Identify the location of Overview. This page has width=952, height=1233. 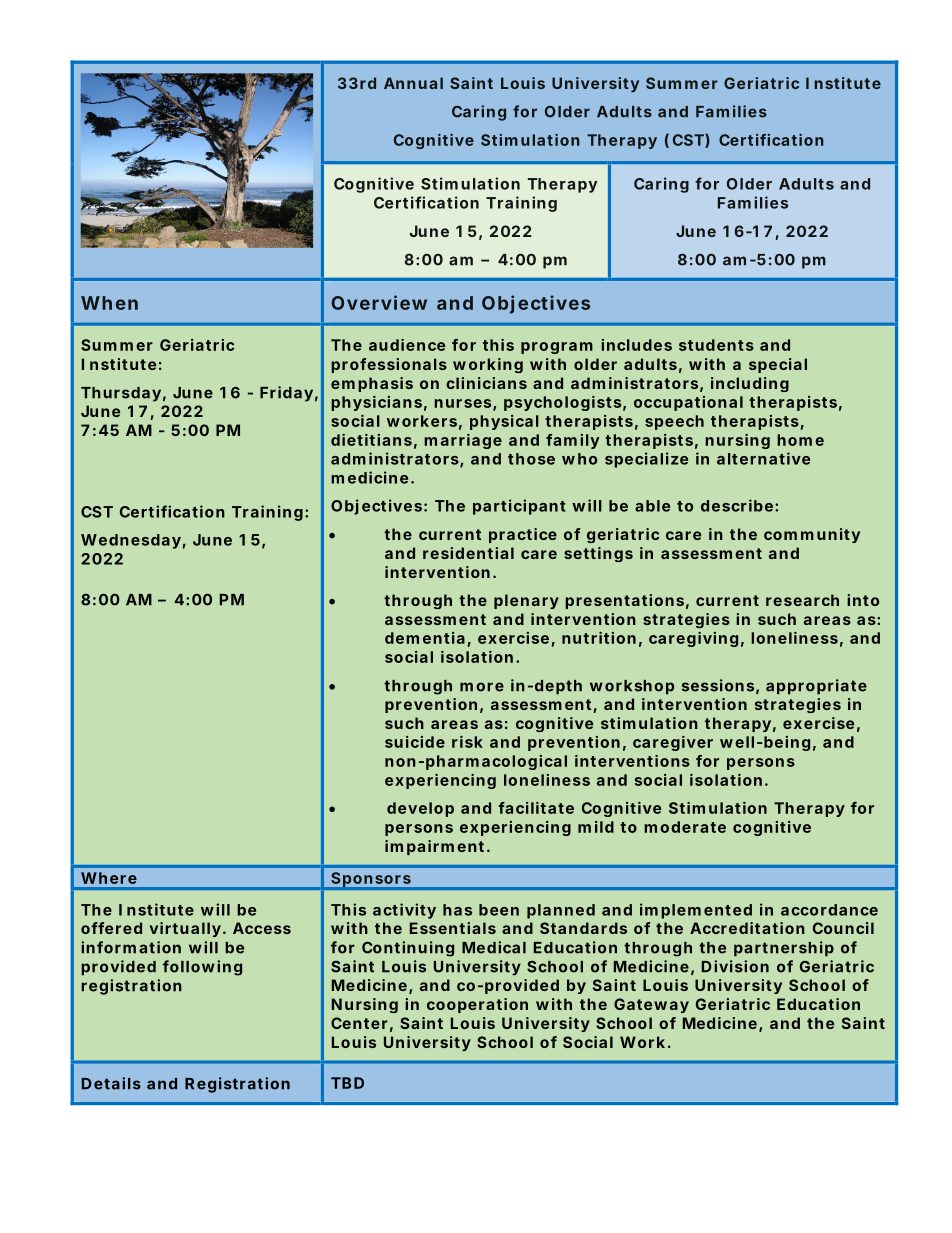
(379, 302).
